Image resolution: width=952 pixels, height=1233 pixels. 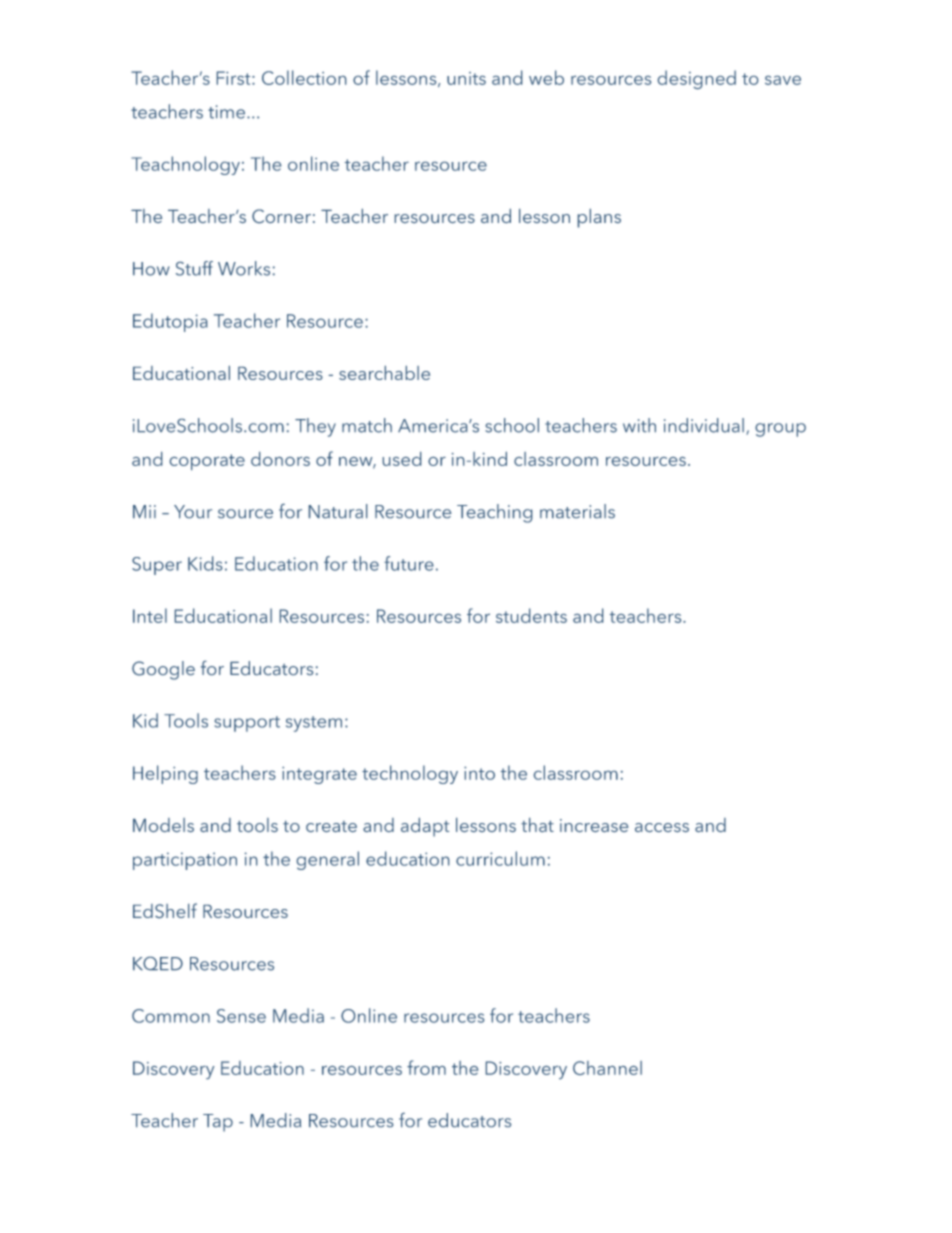 What do you see at coordinates (218, 1123) in the page?
I see `Tap` at bounding box center [218, 1123].
